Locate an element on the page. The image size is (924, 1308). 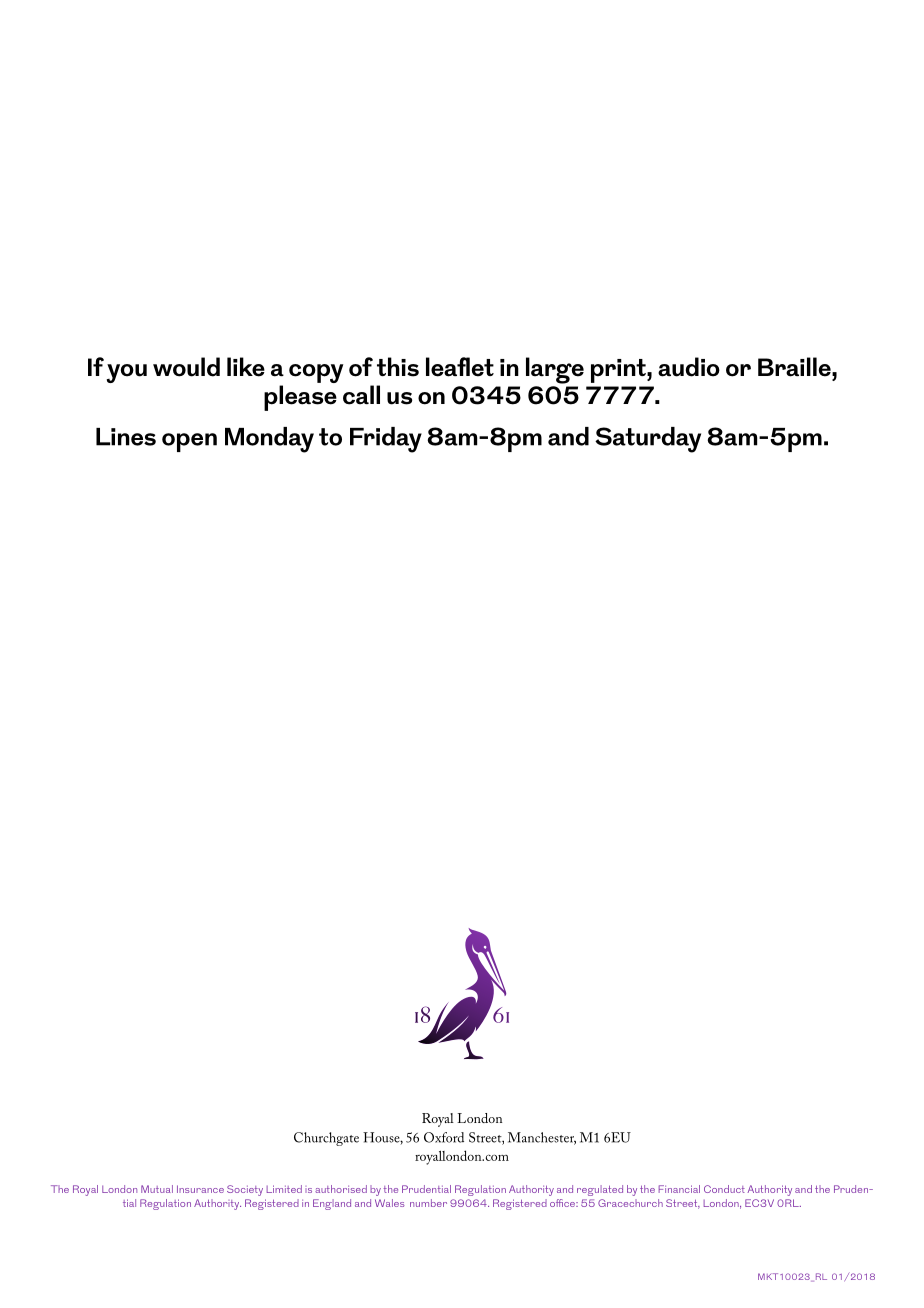
Financial is located at coordinates (679, 1189).
